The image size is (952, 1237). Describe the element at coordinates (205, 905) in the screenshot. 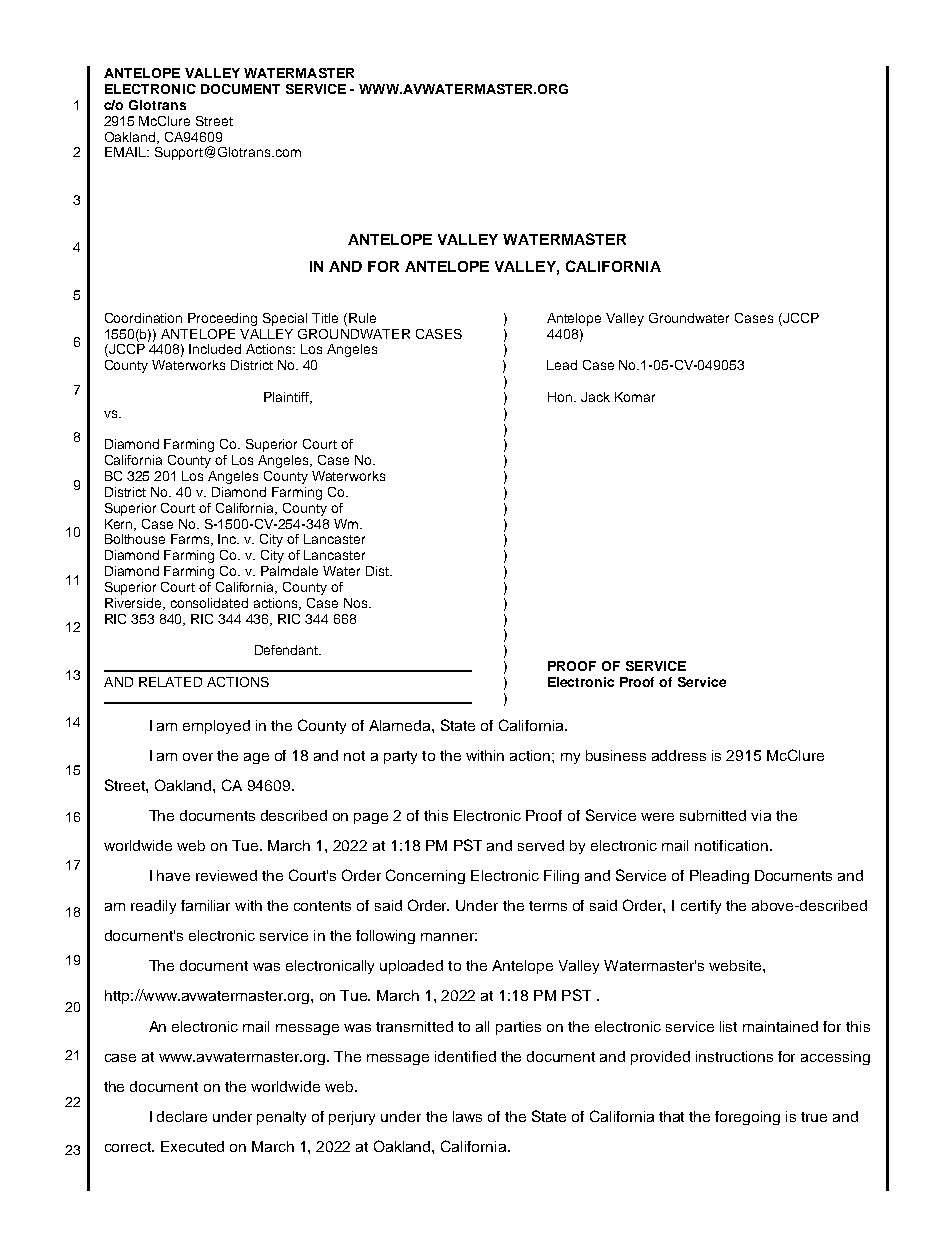

I see `familiar` at that location.
